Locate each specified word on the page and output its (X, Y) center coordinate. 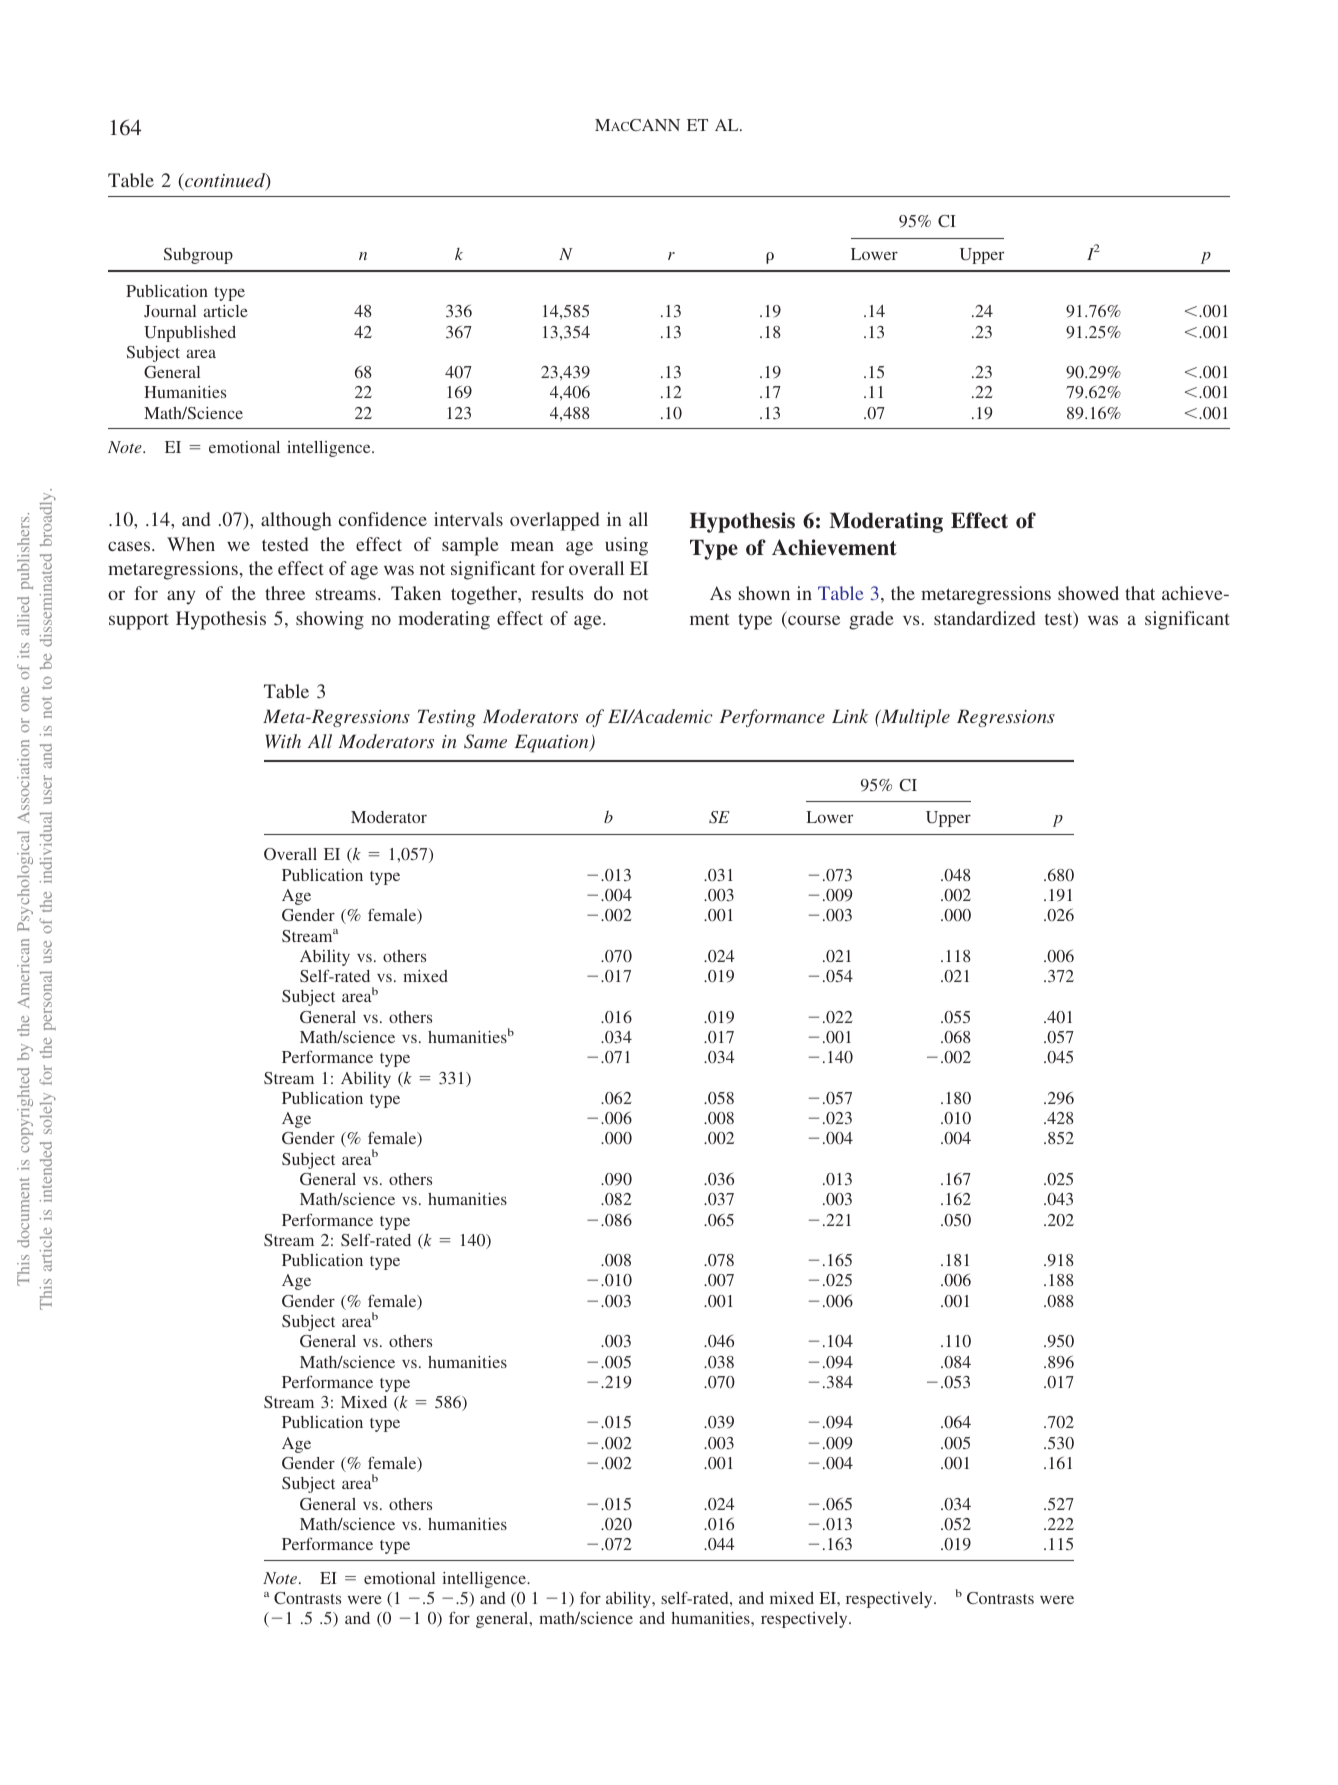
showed (1088, 593)
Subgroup (198, 256)
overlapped (554, 521)
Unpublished (190, 334)
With (283, 741)
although (296, 521)
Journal (170, 311)
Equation (553, 743)
